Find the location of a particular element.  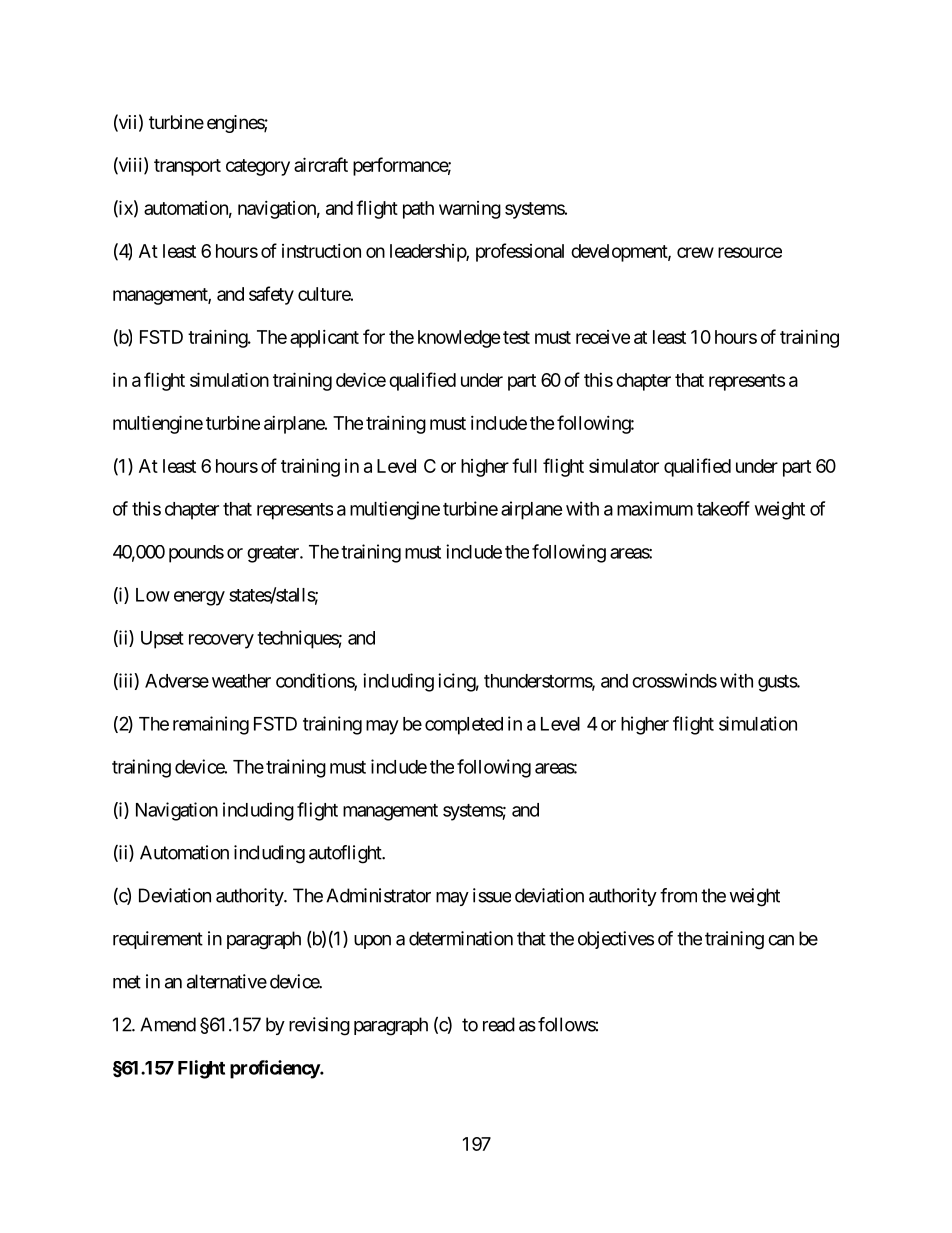

maximum is located at coordinates (655, 508).
